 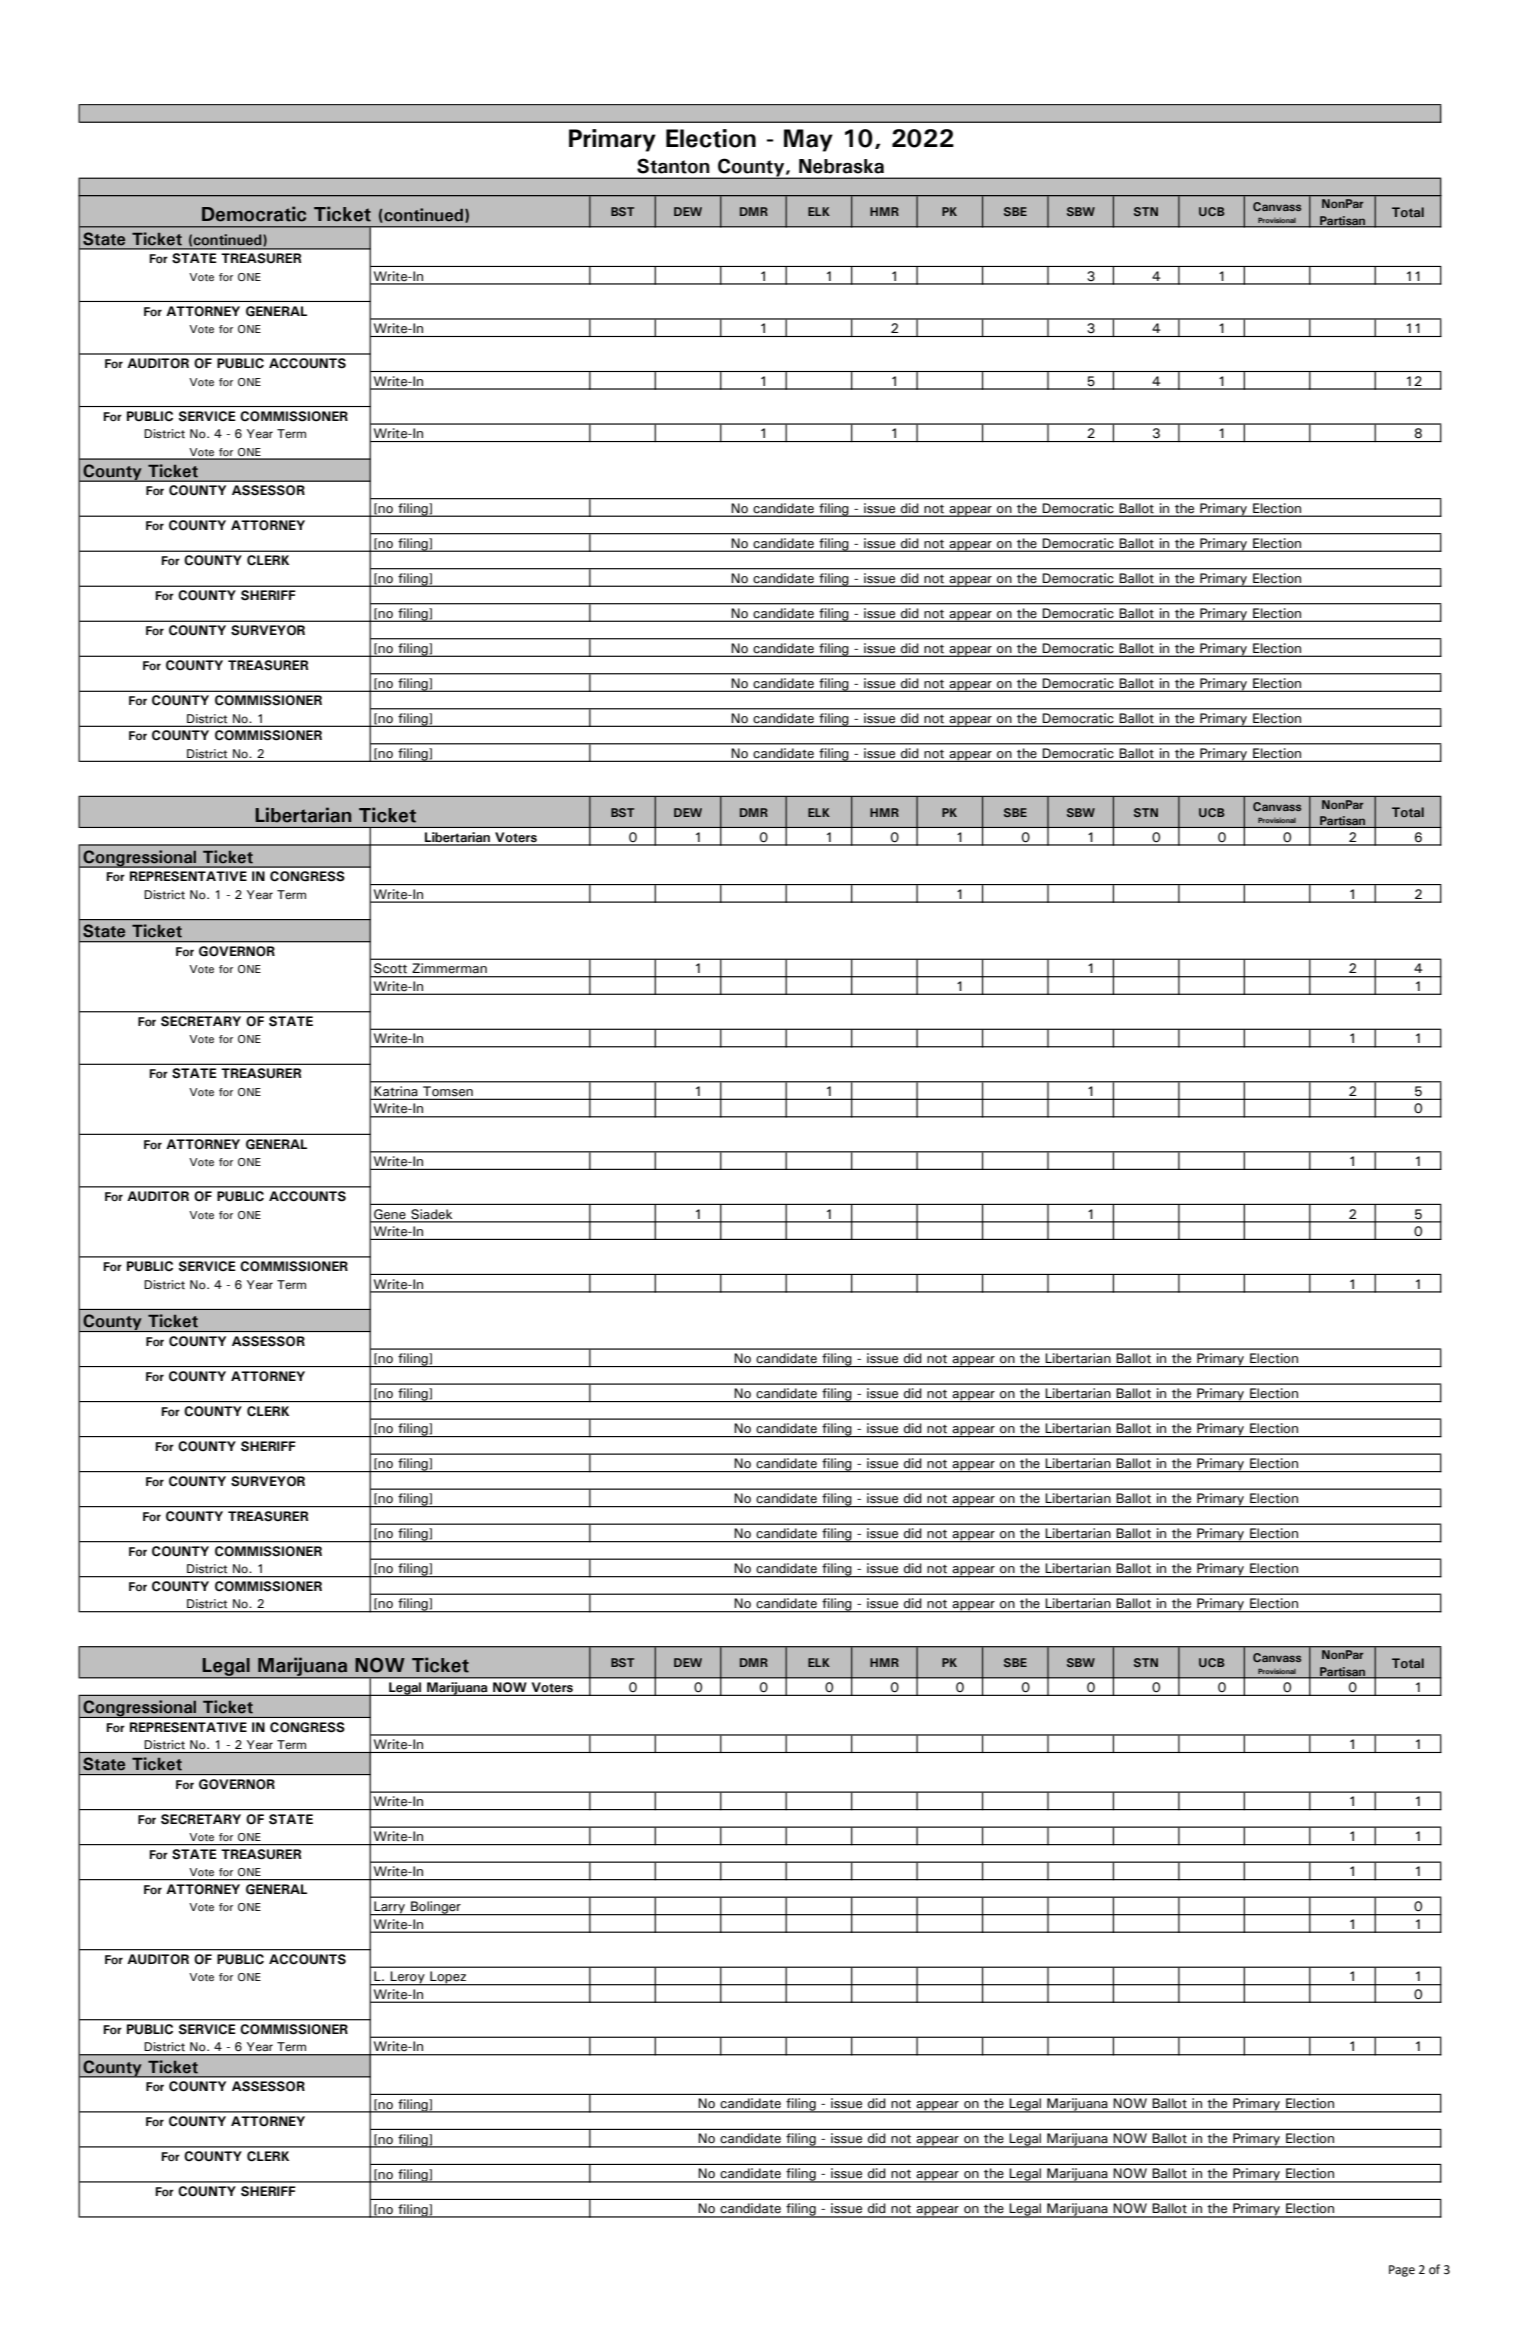 What do you see at coordinates (808, 140) in the document?
I see `May` at bounding box center [808, 140].
